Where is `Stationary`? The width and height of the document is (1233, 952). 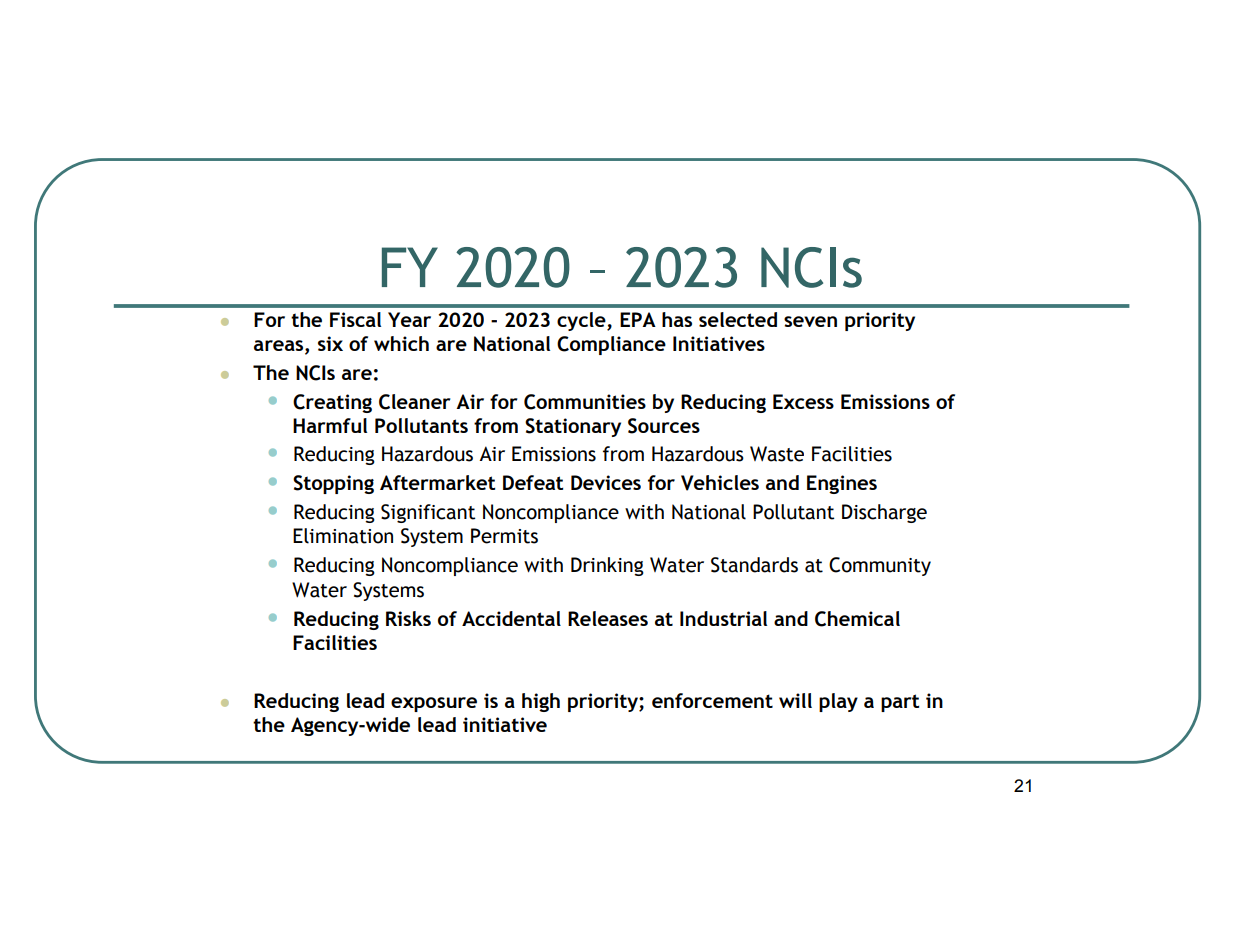 Stationary is located at coordinates (573, 427).
